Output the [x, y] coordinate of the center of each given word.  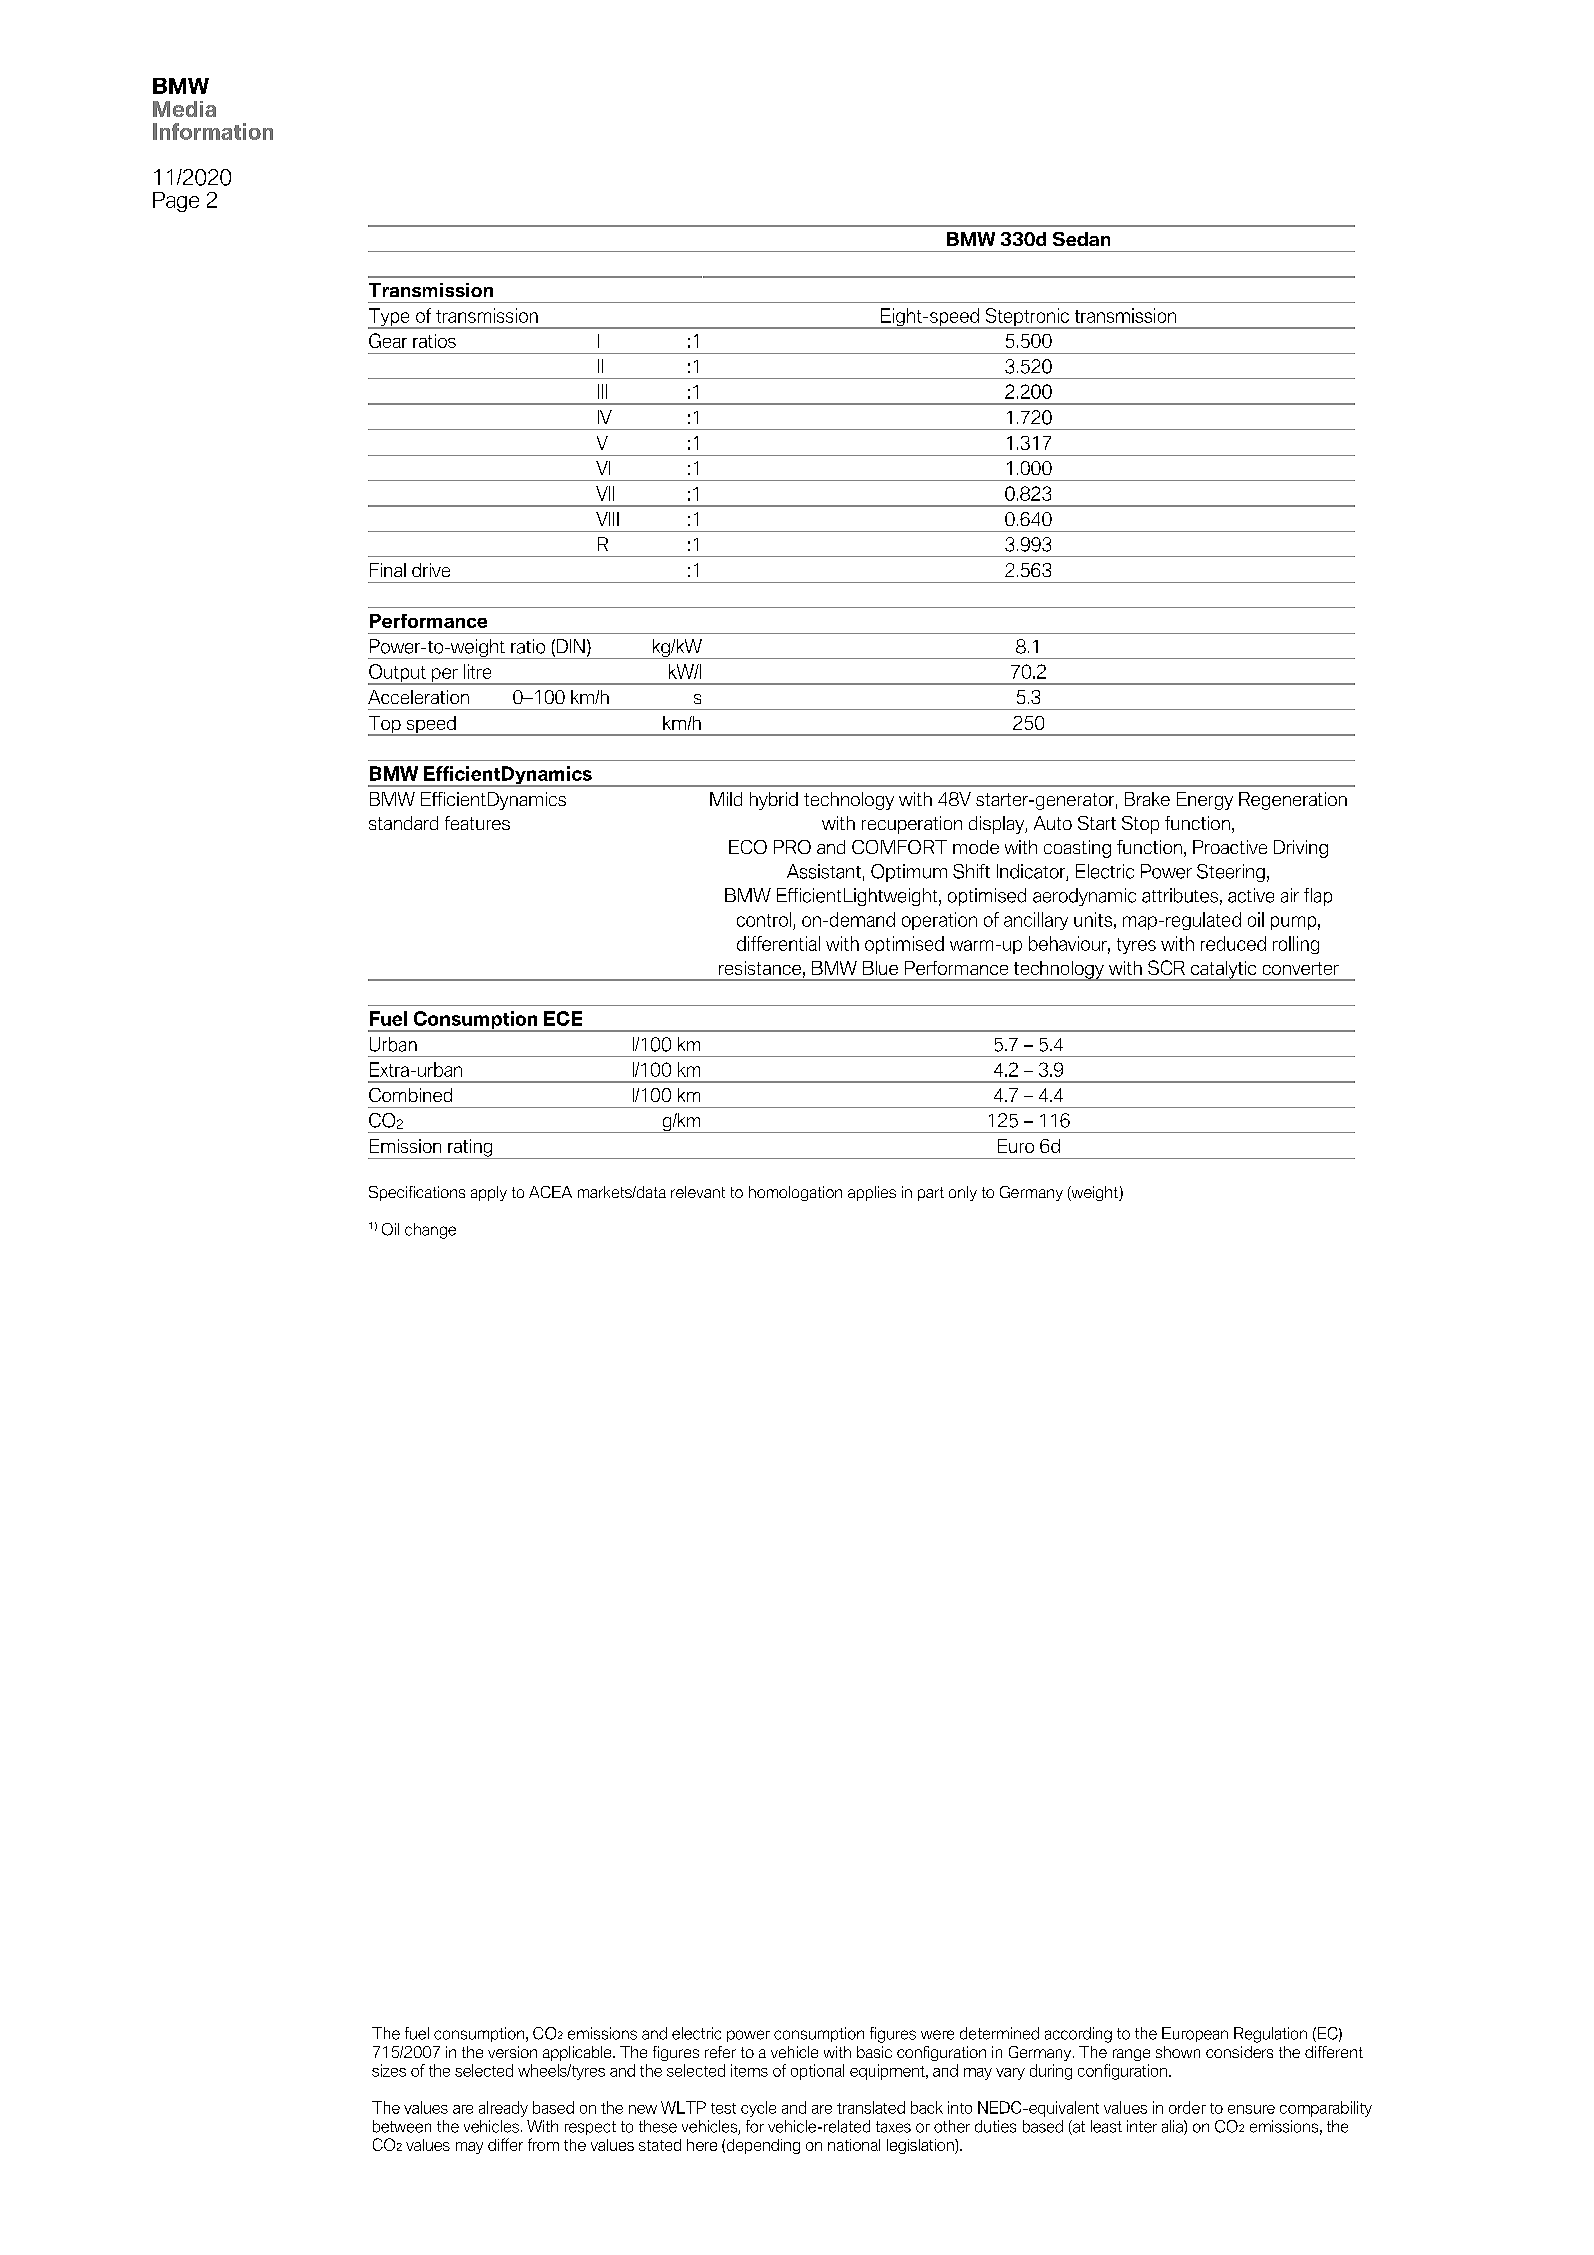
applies [872, 1193]
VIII [607, 519]
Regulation [1270, 2035]
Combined [410, 1095]
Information [213, 131]
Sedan [1081, 239]
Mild [726, 799]
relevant [698, 1192]
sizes [389, 2070]
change [430, 1231]
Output [398, 674]
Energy [1205, 801]
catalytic [1223, 971]
